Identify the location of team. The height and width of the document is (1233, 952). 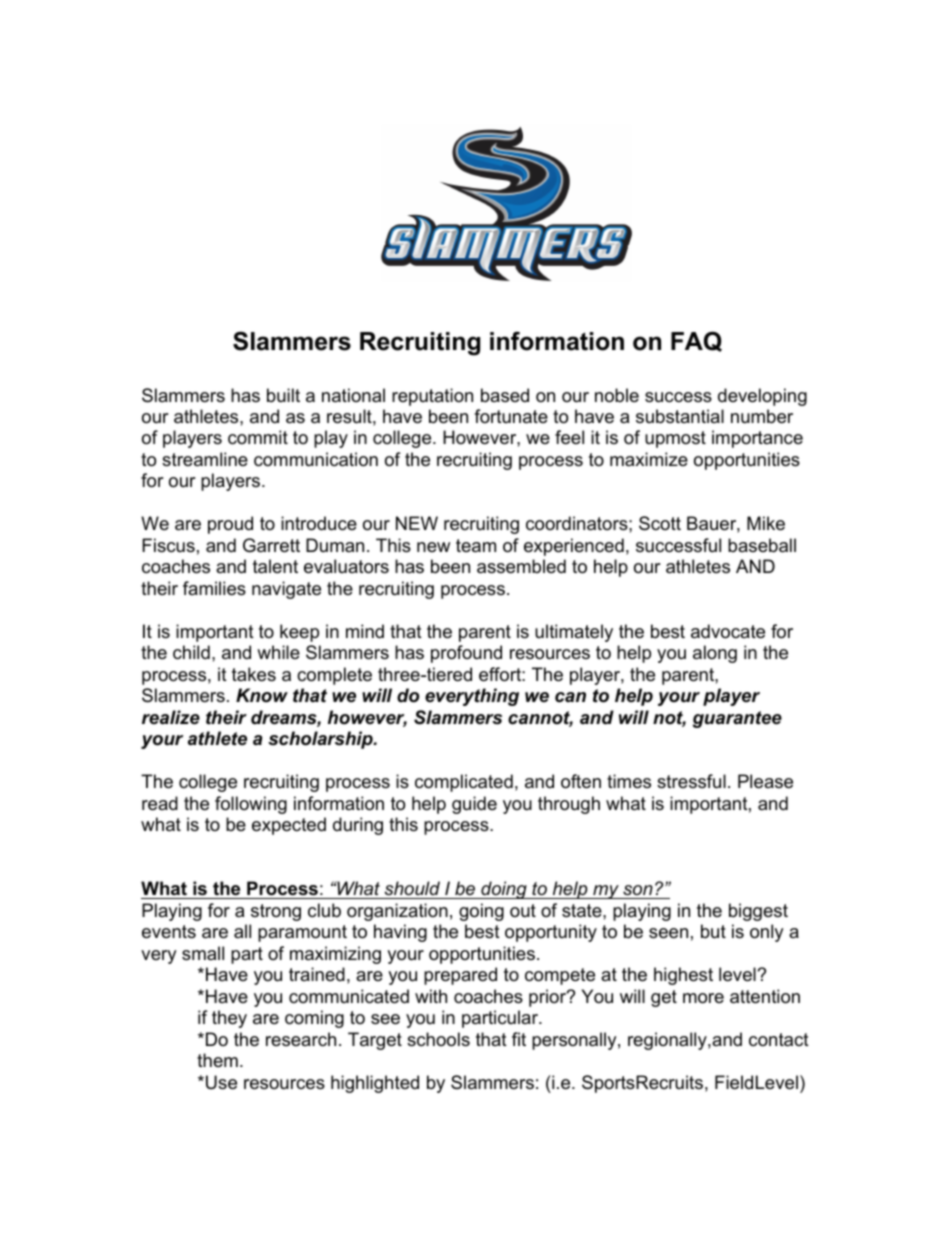
(476, 545).
